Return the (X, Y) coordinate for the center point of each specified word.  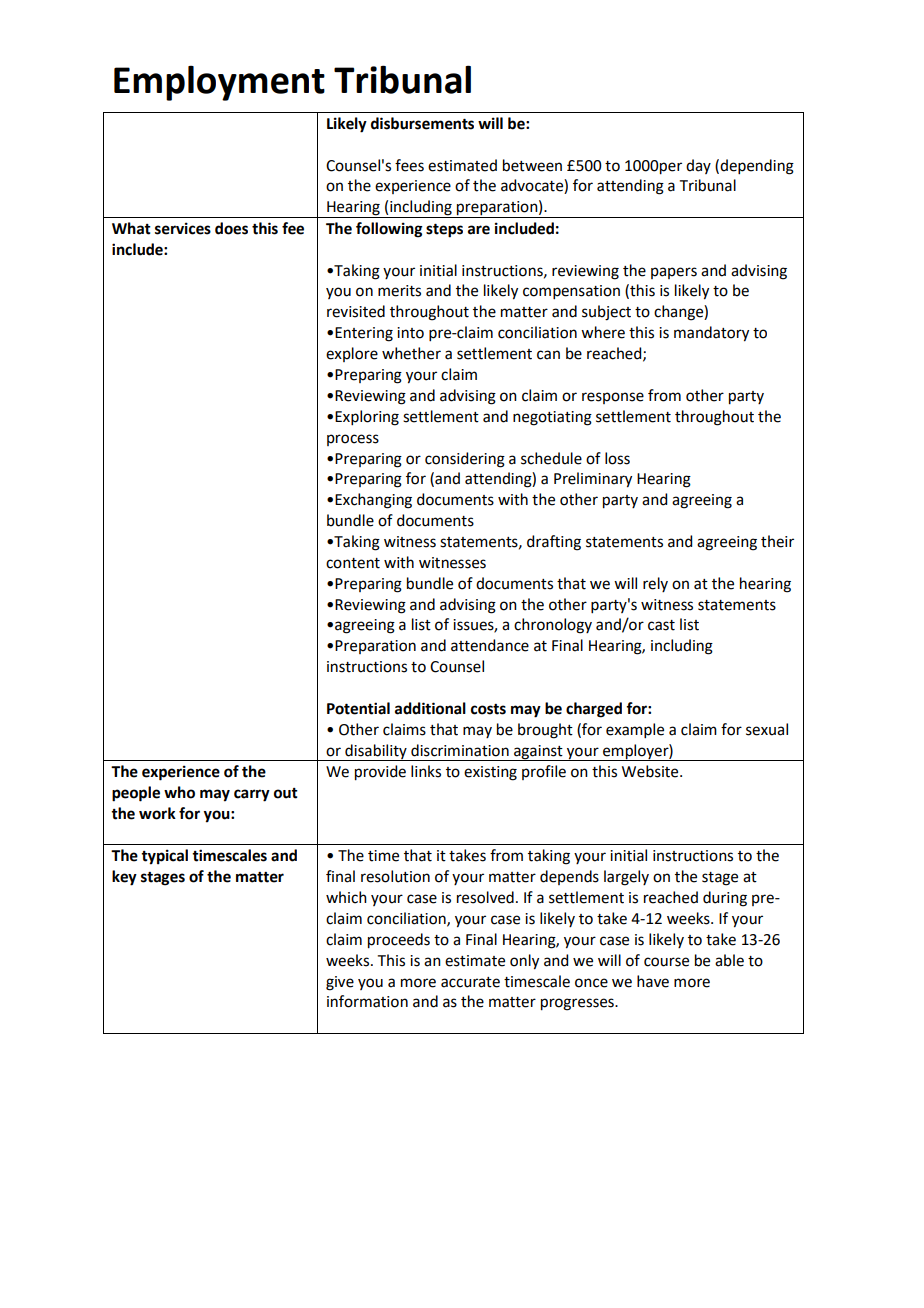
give (340, 983)
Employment (219, 83)
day (698, 166)
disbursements (422, 123)
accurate (470, 982)
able (729, 960)
